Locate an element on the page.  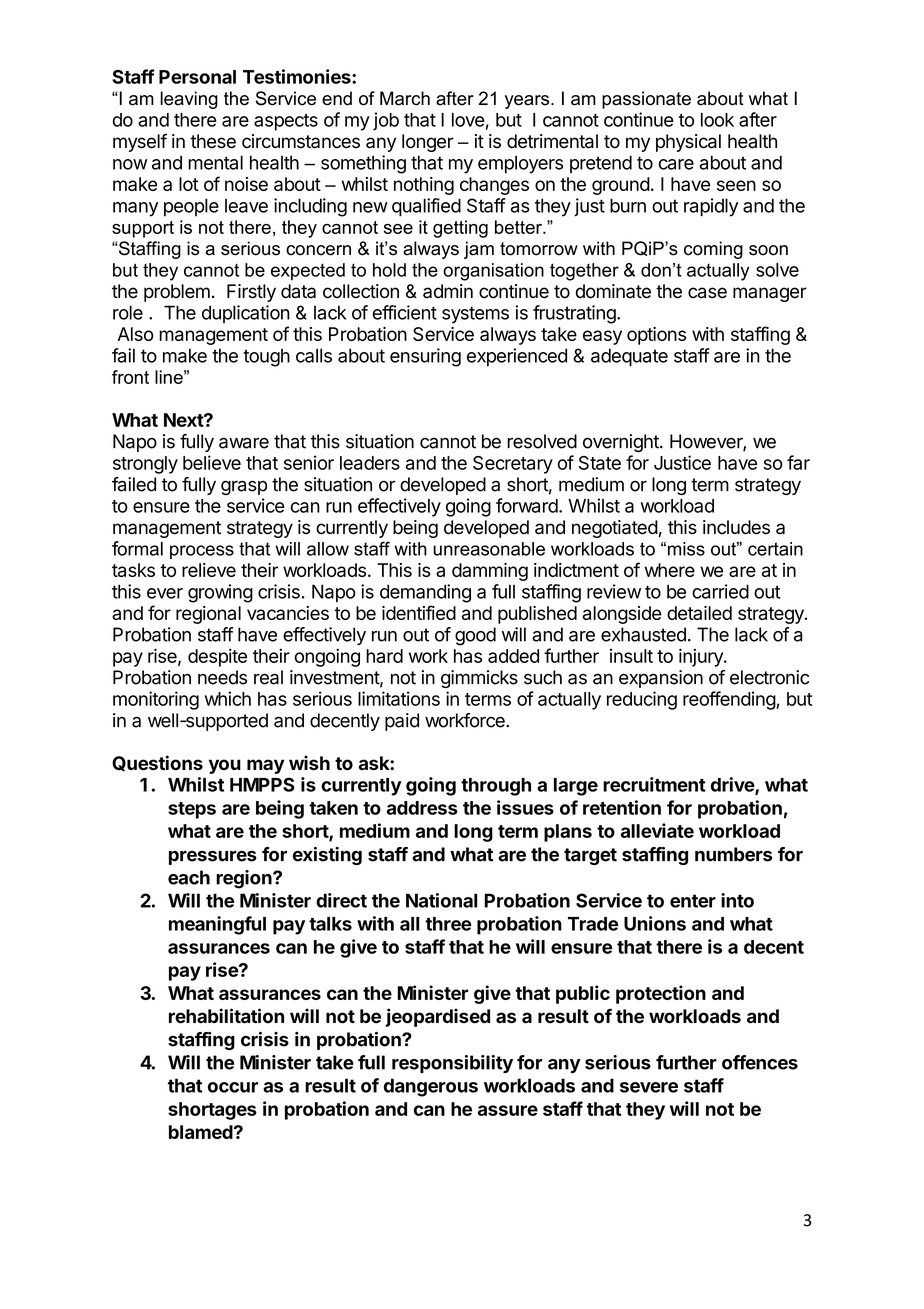
responsibility is located at coordinates (452, 1064).
